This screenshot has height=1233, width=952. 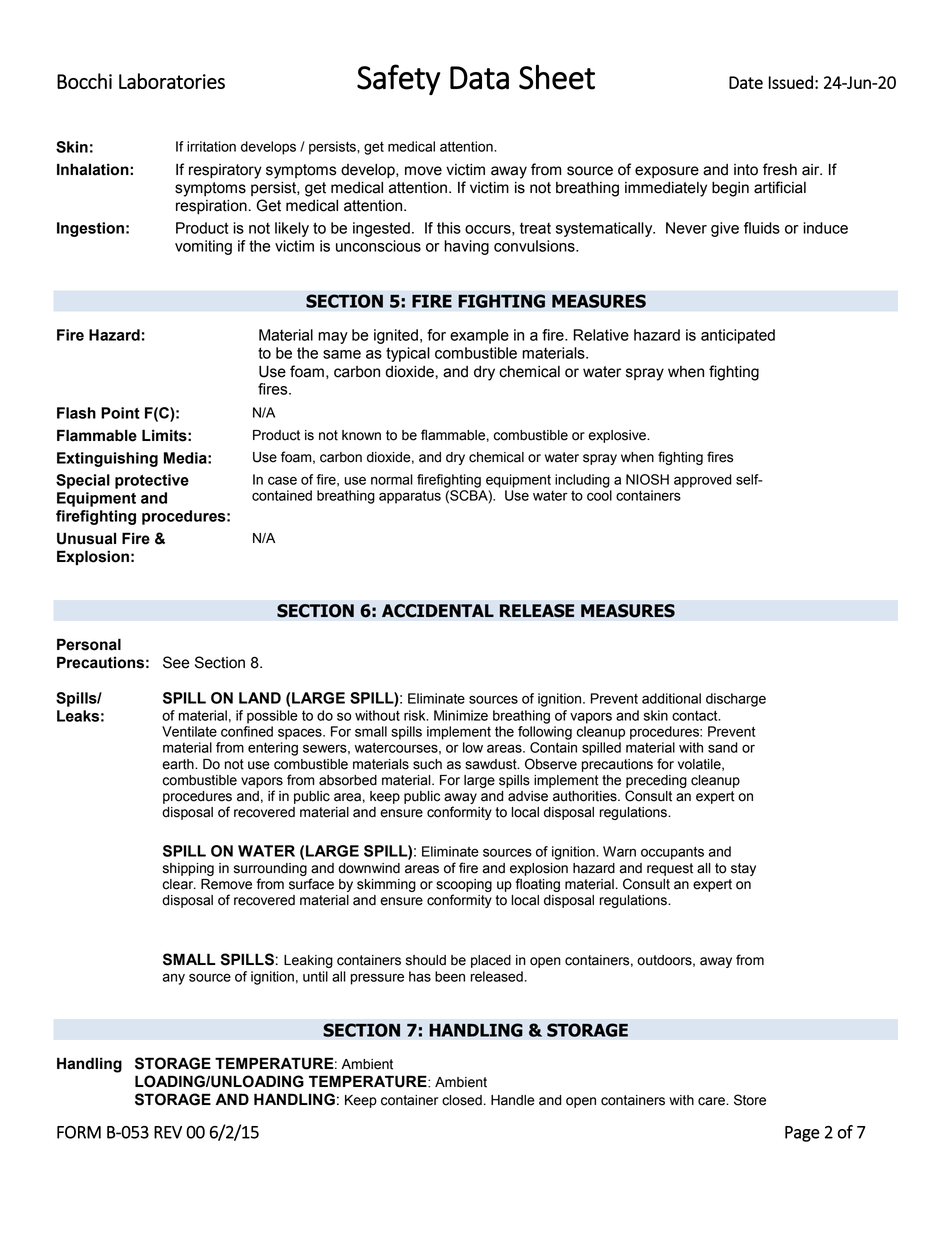 What do you see at coordinates (461, 715) in the screenshot?
I see `Minimize` at bounding box center [461, 715].
